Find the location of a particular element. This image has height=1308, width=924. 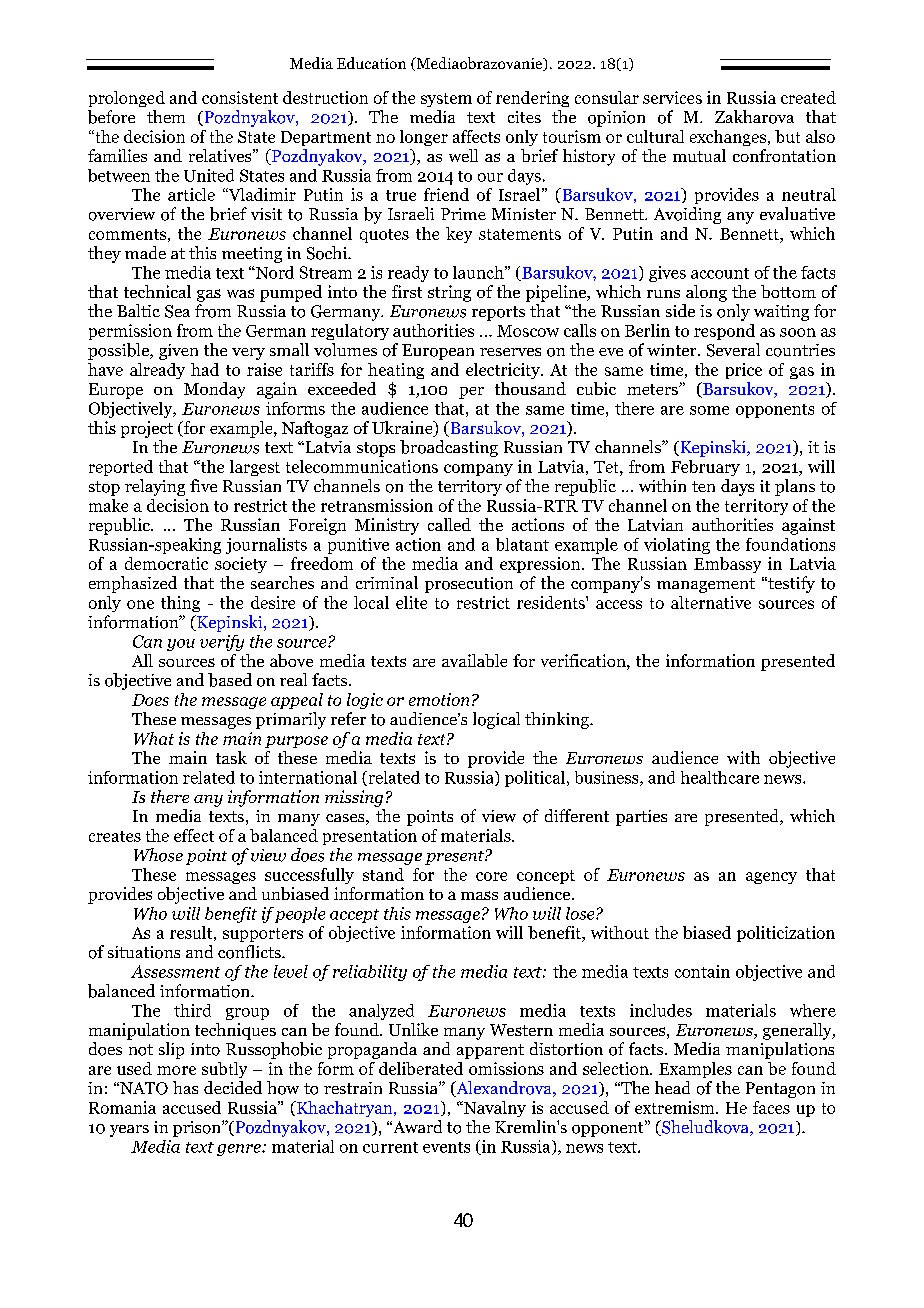

Several is located at coordinates (733, 350).
